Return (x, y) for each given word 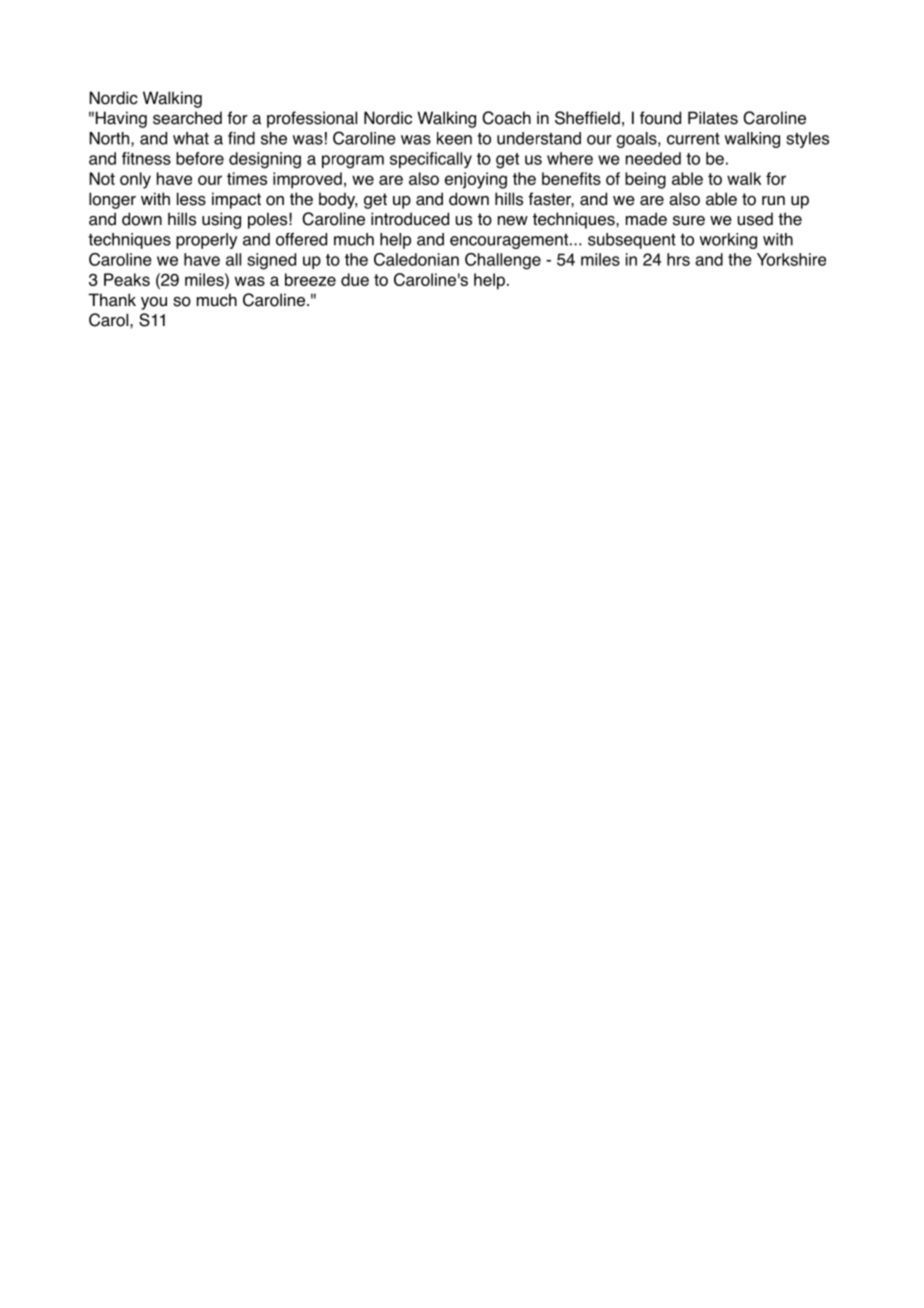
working (728, 241)
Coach (506, 118)
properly (206, 241)
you (154, 303)
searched (187, 118)
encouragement (510, 241)
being (645, 180)
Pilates (713, 118)
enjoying (476, 180)
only (135, 180)
